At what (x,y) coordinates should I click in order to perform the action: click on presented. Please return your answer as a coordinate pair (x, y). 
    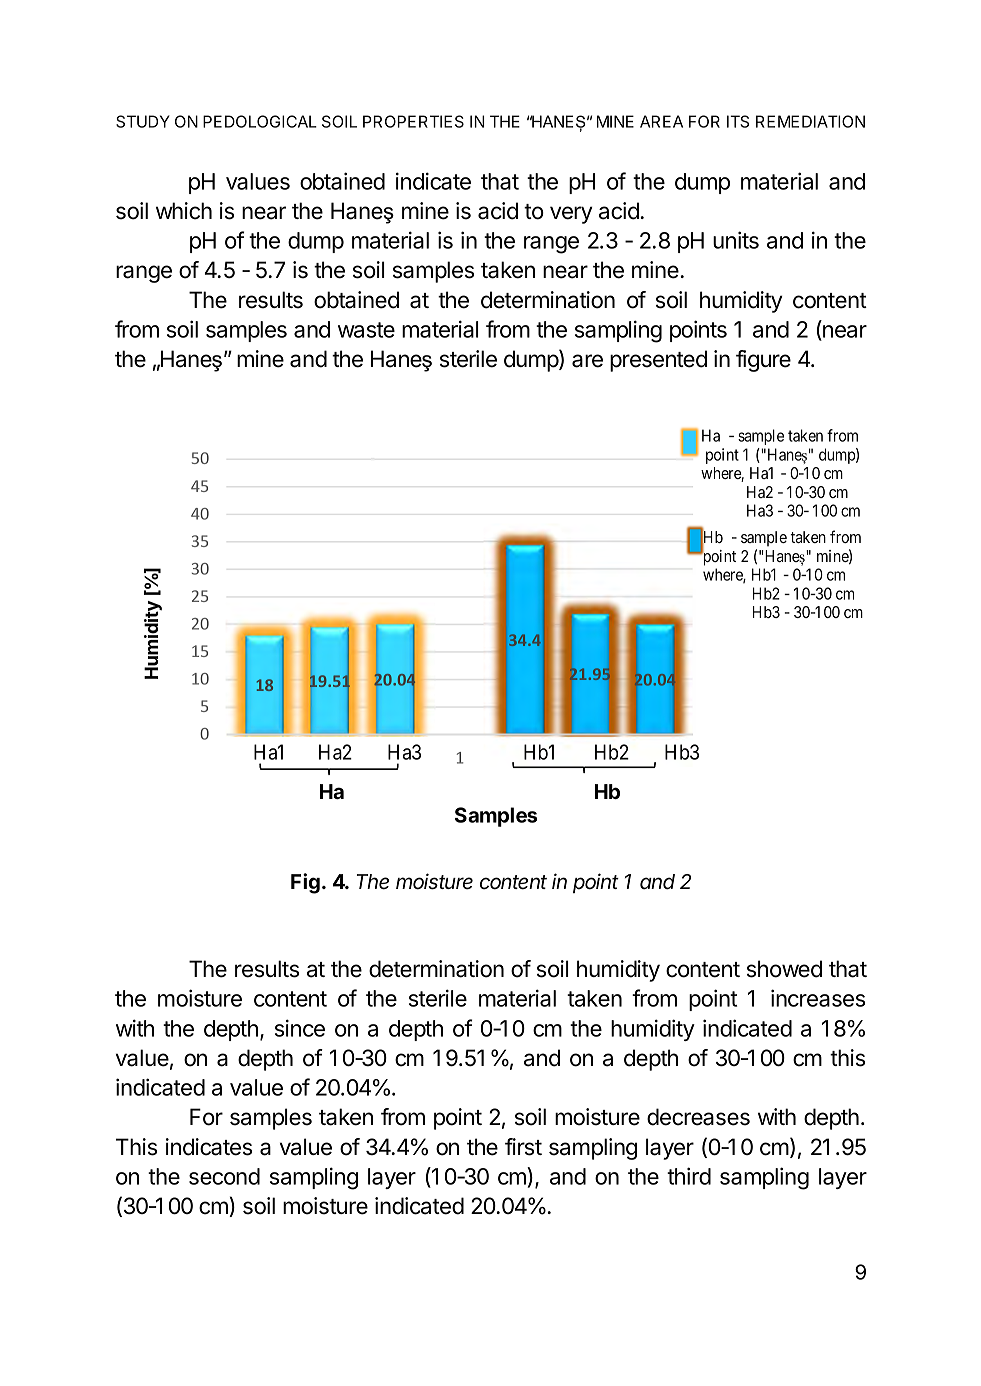
    Looking at the image, I should click on (658, 361).
